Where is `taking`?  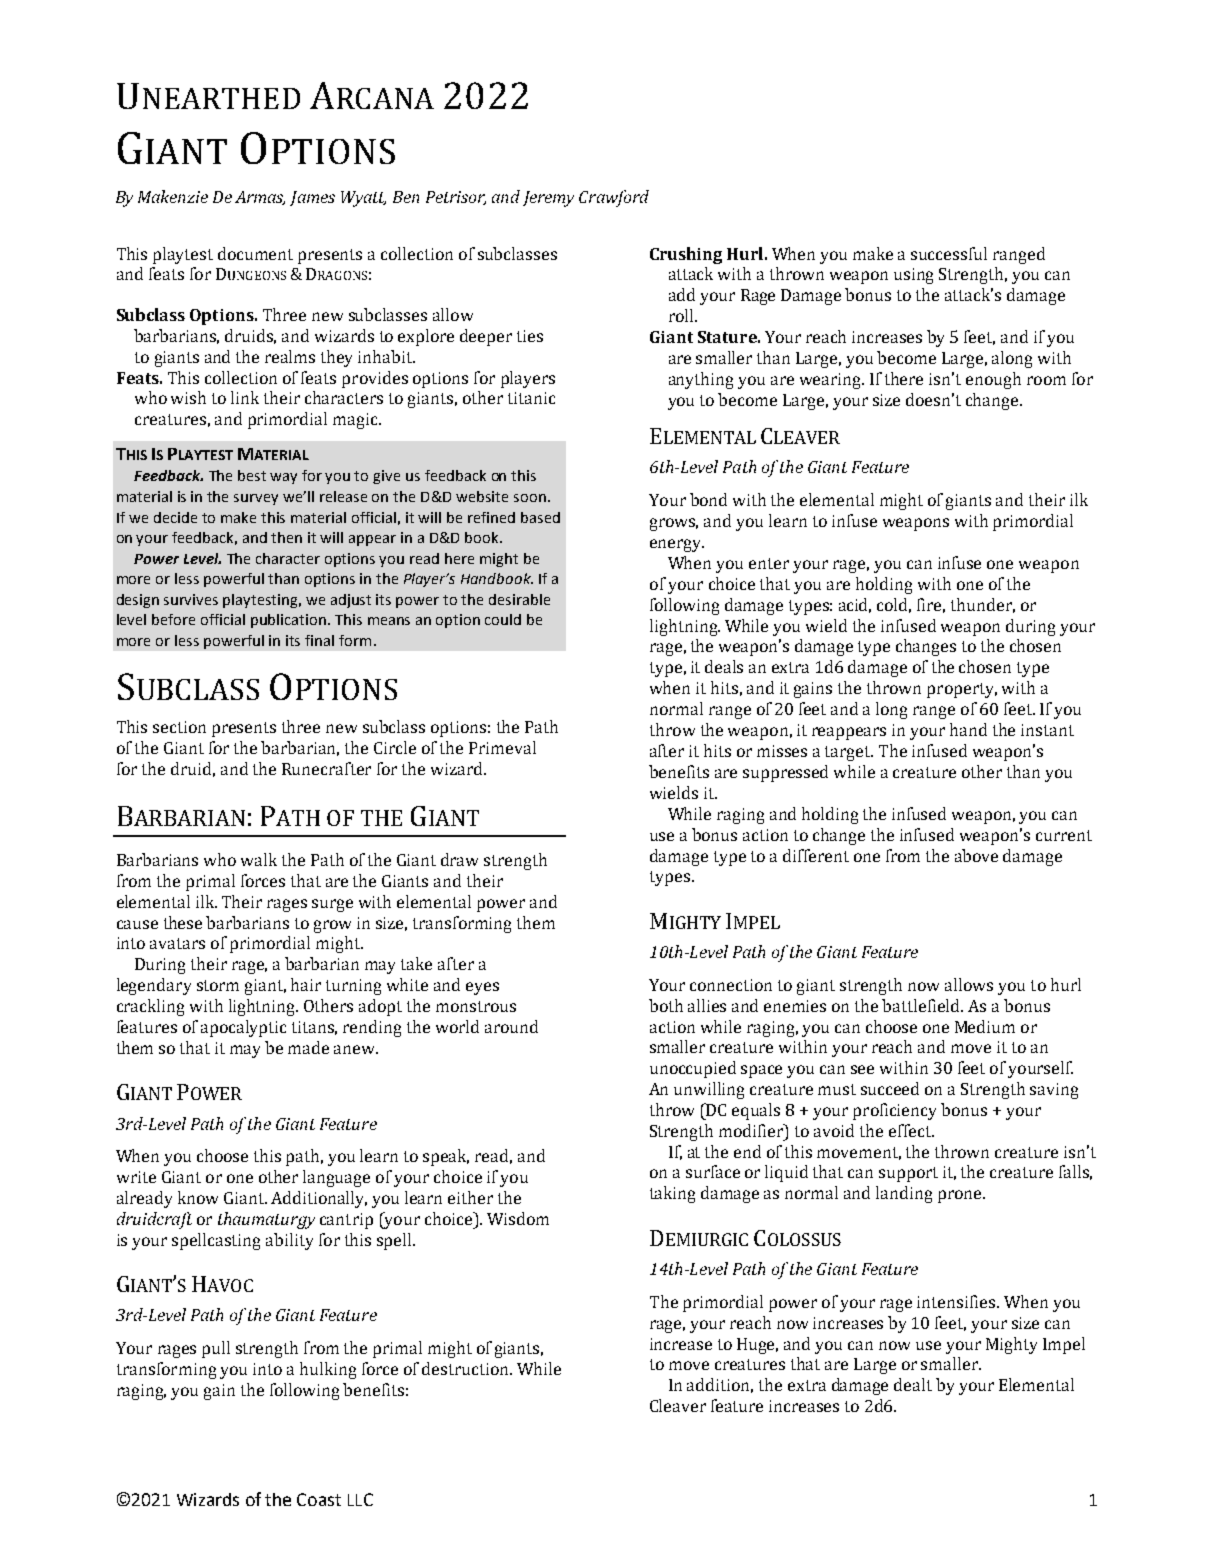
taking is located at coordinates (672, 1194).
